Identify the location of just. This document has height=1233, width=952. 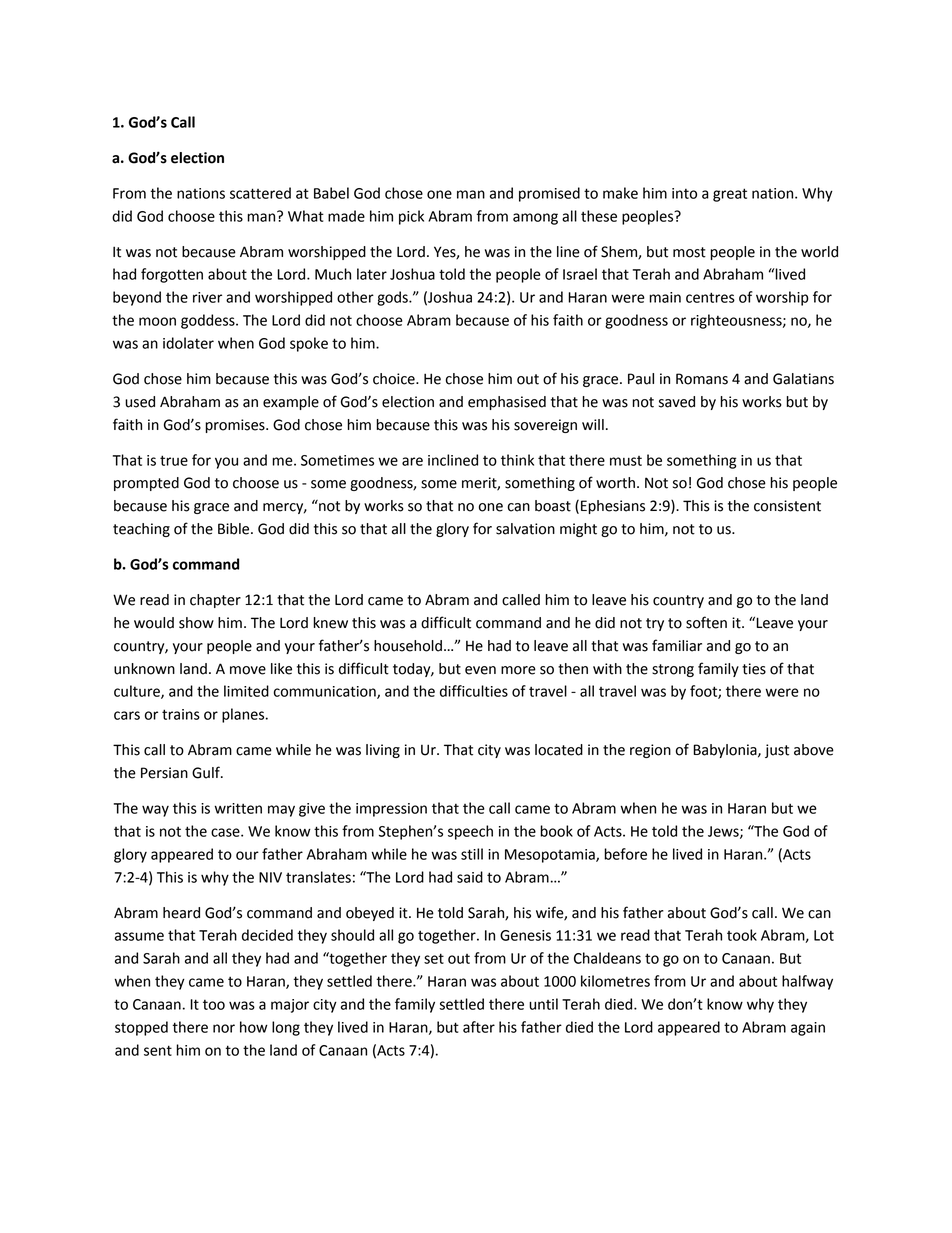
(777, 751).
